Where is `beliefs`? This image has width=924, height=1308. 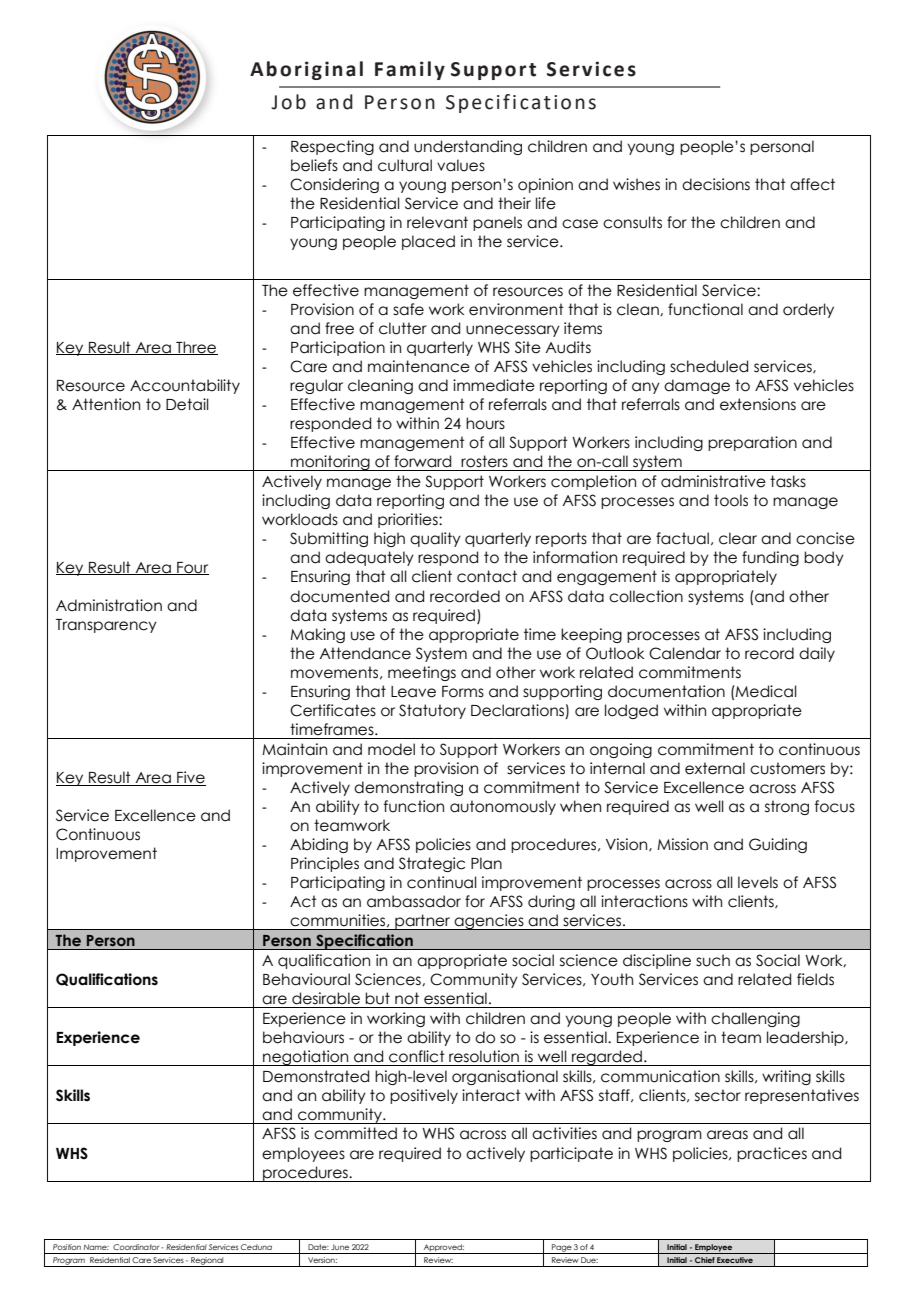 beliefs is located at coordinates (314, 165).
